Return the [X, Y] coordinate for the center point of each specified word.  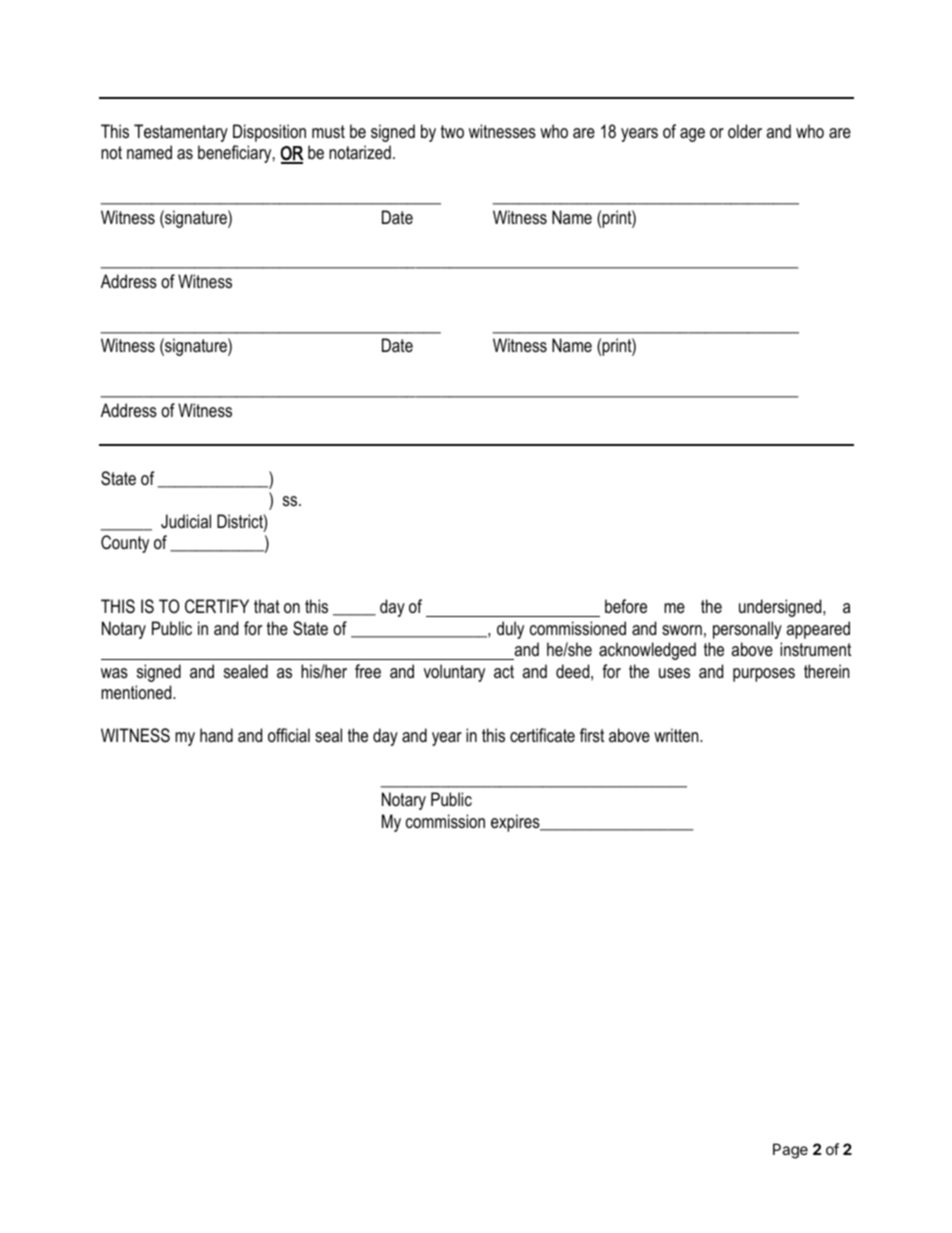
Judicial [186, 521]
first [592, 735]
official [289, 735]
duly [510, 630]
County [125, 544]
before [626, 606]
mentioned [137, 692]
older [745, 131]
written [677, 735]
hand [216, 735]
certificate [542, 735]
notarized [360, 152]
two [452, 131]
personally [747, 630]
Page [790, 1151]
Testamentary [181, 133]
